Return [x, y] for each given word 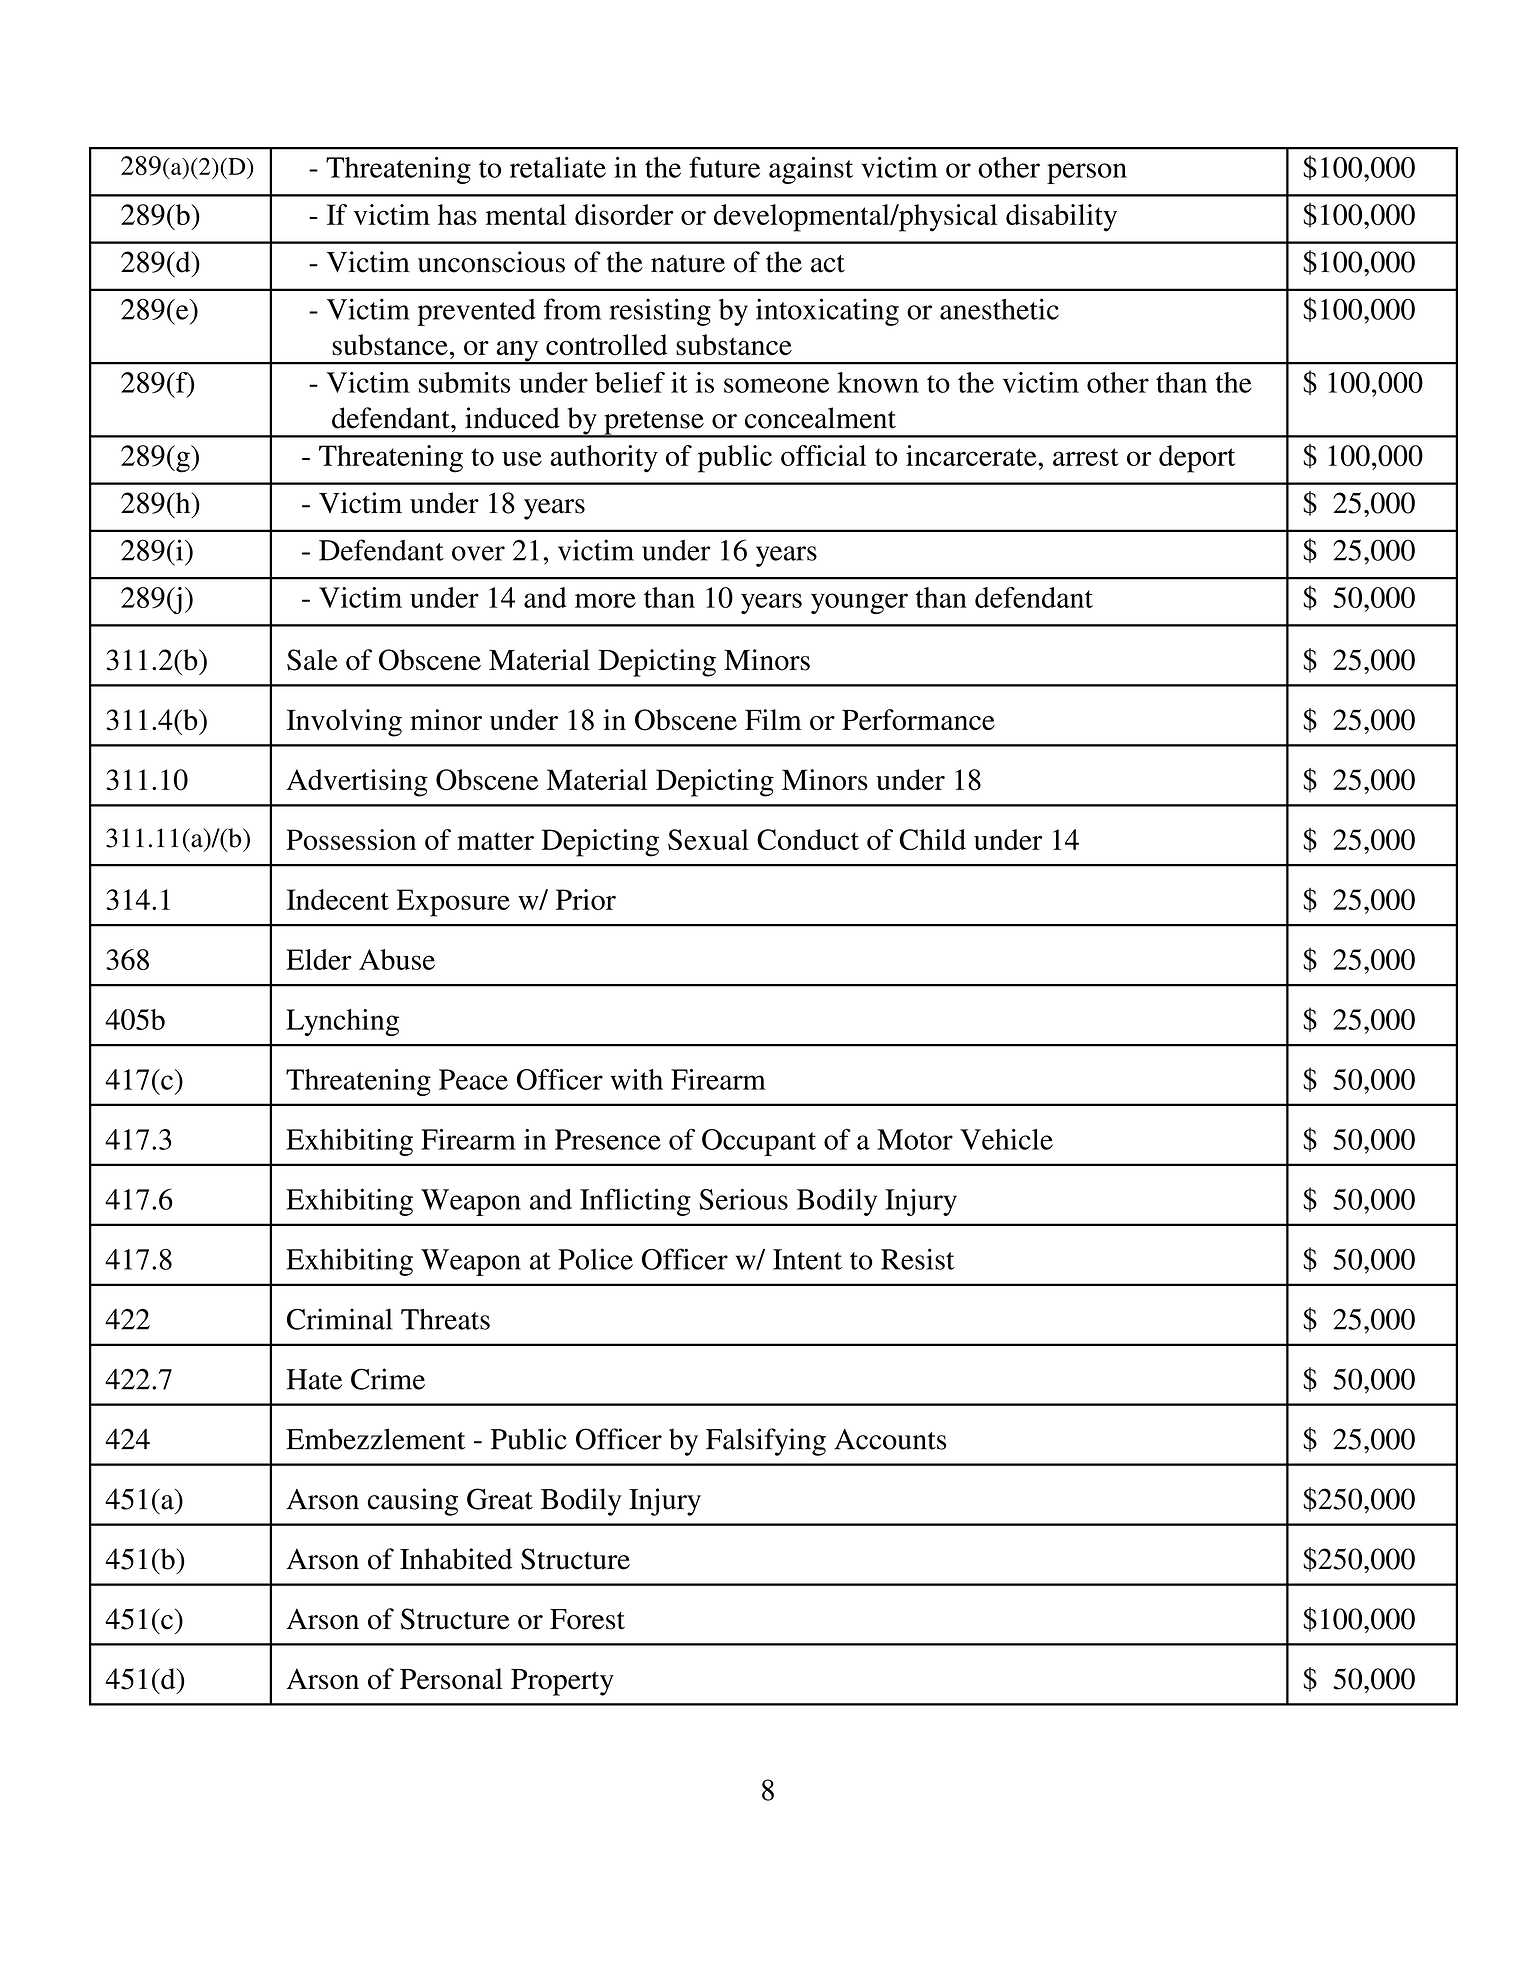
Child [933, 839]
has [457, 214]
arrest [1086, 457]
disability [1061, 218]
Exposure [453, 903]
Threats [445, 1319]
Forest [587, 1619]
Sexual [708, 840]
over [478, 553]
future [724, 167]
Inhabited [456, 1559]
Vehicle [1006, 1139]
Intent [807, 1259]
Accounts [890, 1439]
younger [859, 603]
